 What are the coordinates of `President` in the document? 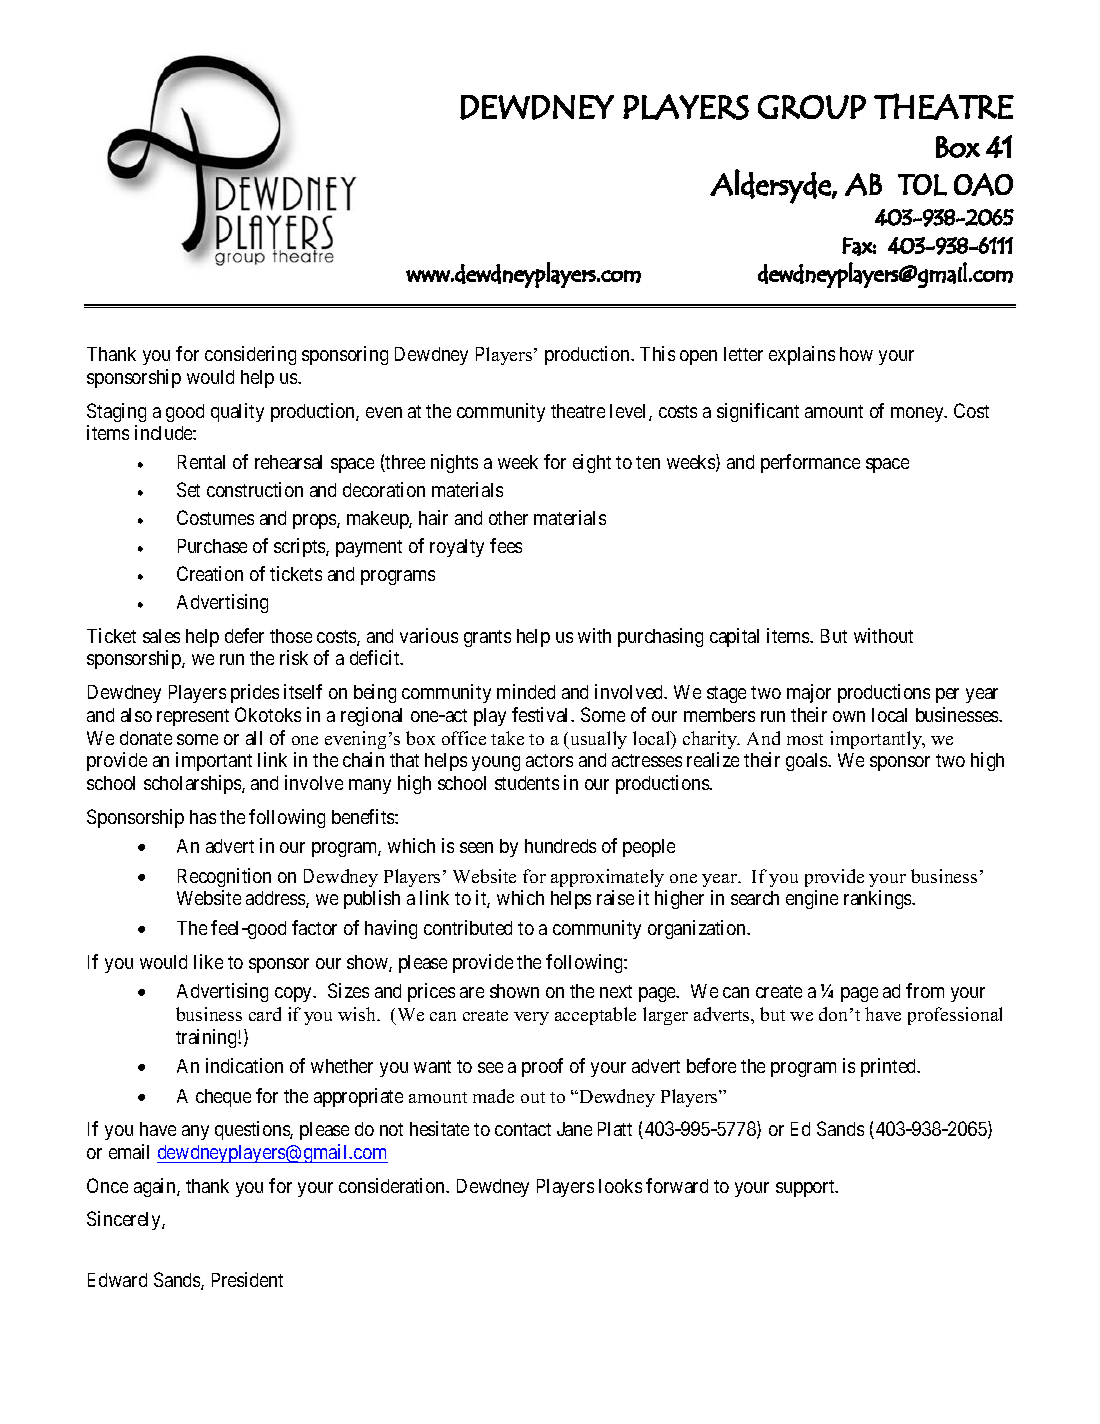 It's located at (247, 1279).
